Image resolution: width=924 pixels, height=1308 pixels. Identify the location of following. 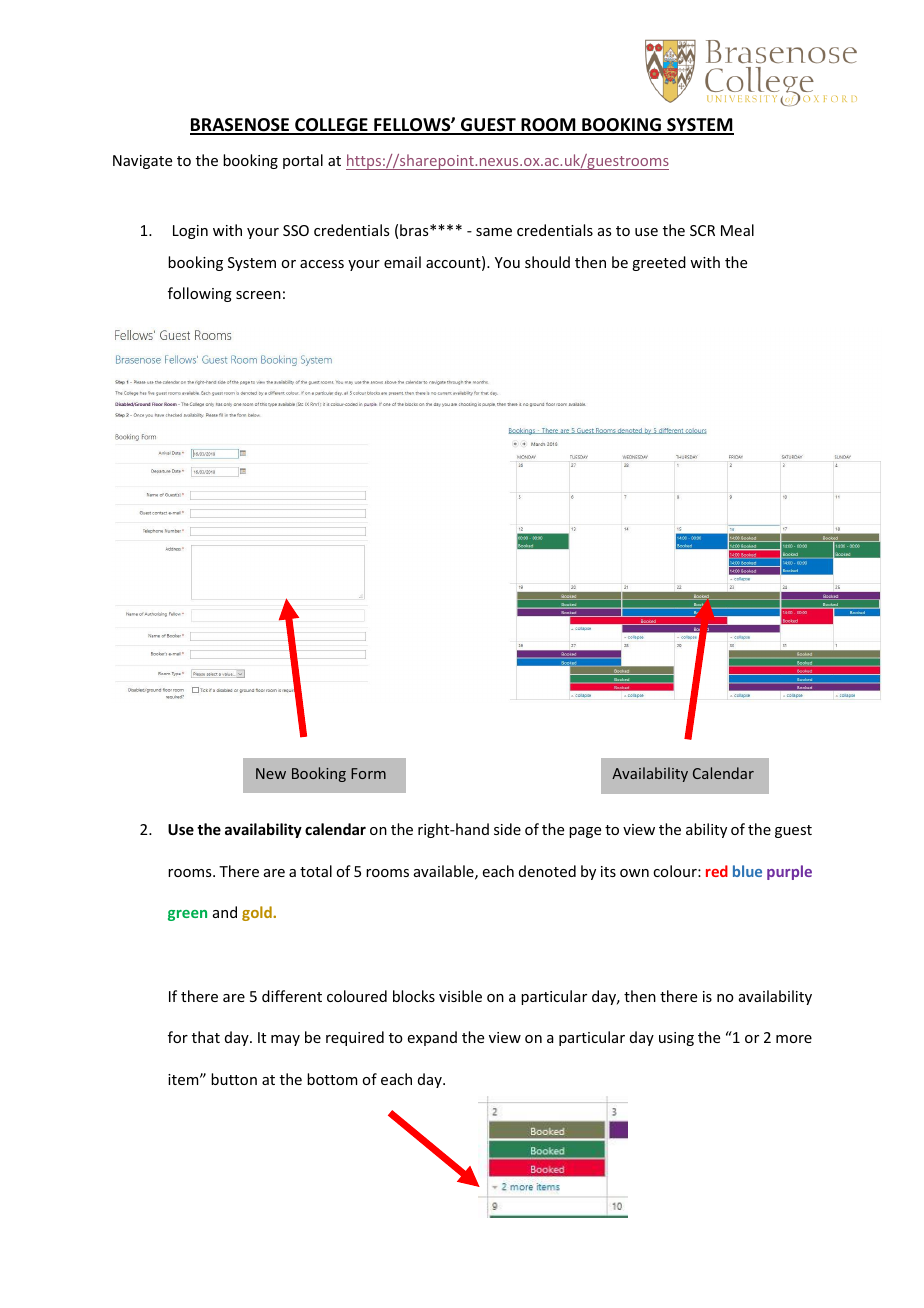
(200, 294).
